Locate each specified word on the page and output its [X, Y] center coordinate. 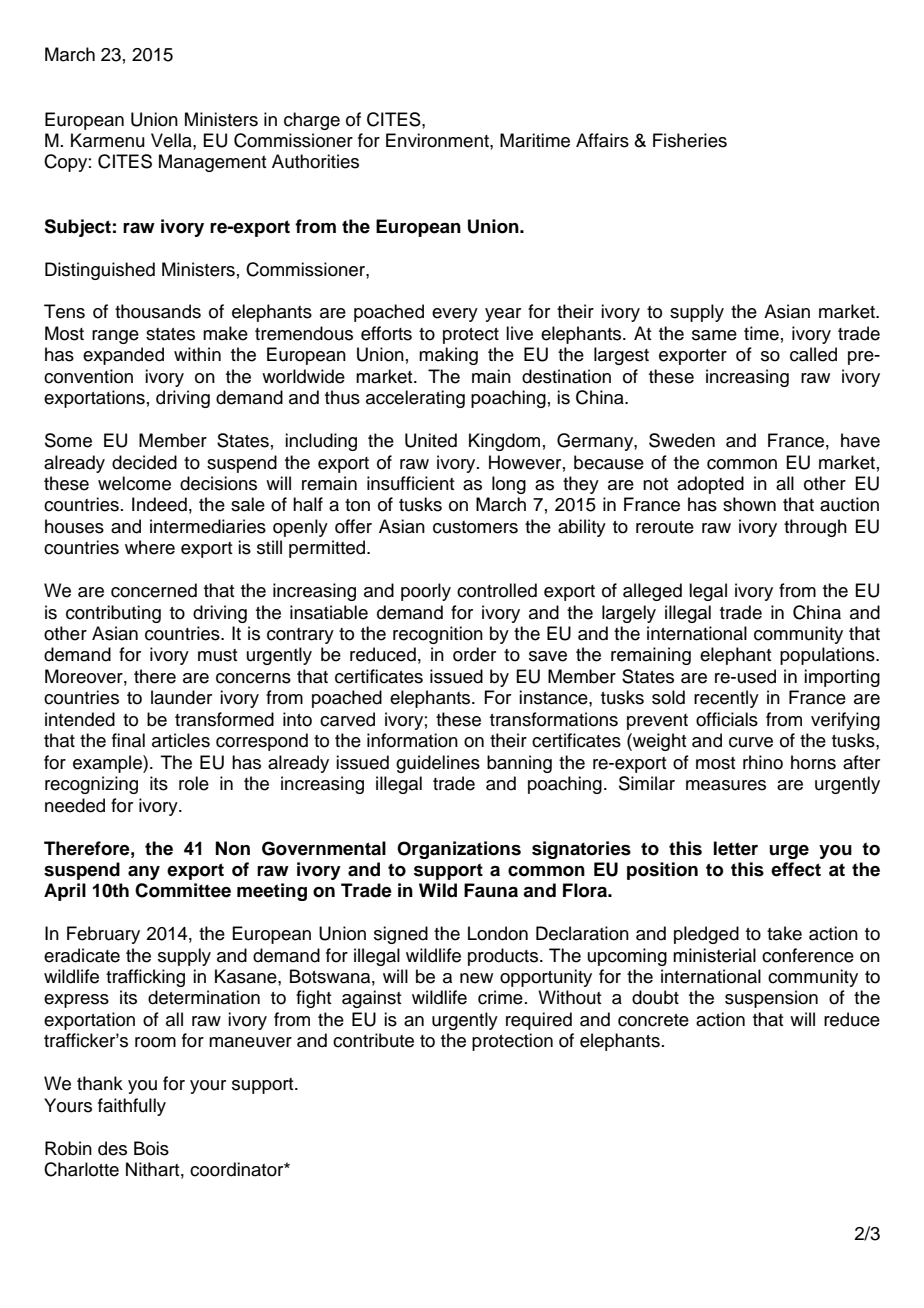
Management [213, 163]
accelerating [415, 399]
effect [796, 869]
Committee [183, 890]
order [474, 654]
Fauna [491, 890]
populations [828, 656]
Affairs [602, 140]
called [813, 354]
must [218, 655]
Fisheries [690, 140]
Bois [151, 1148]
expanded [123, 356]
